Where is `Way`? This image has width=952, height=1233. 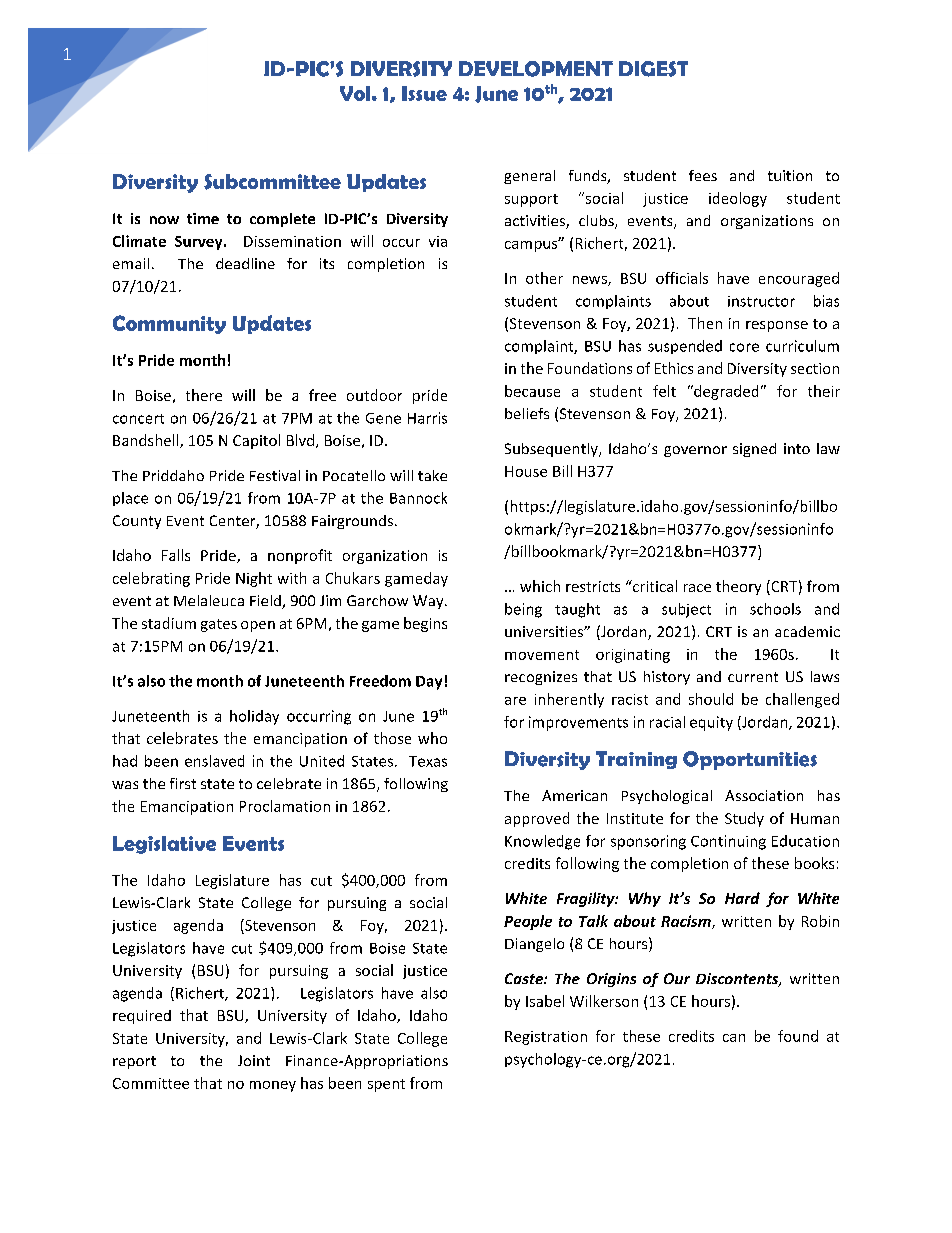 Way is located at coordinates (429, 602).
